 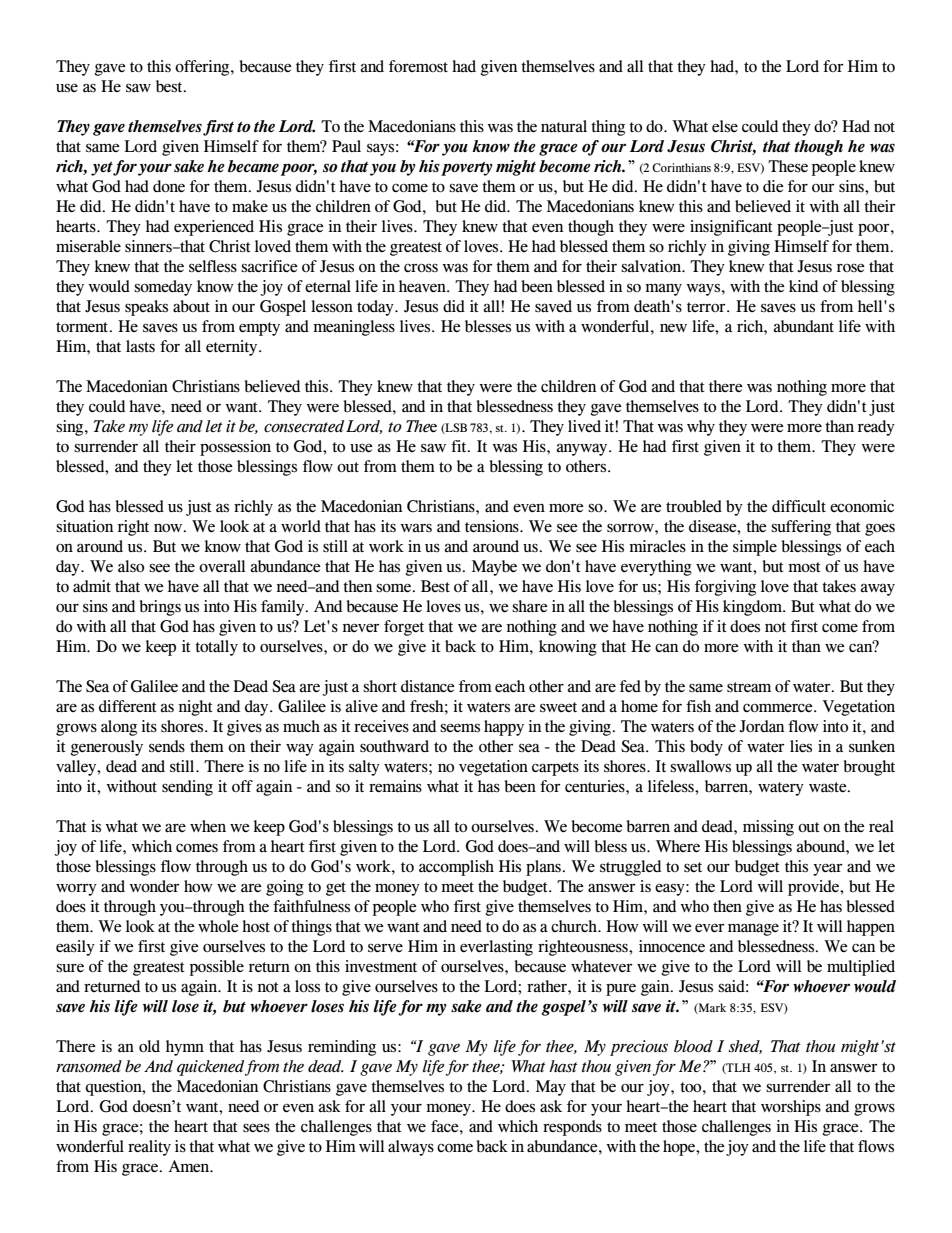 What do you see at coordinates (395, 786) in the screenshot?
I see `remains` at bounding box center [395, 786].
